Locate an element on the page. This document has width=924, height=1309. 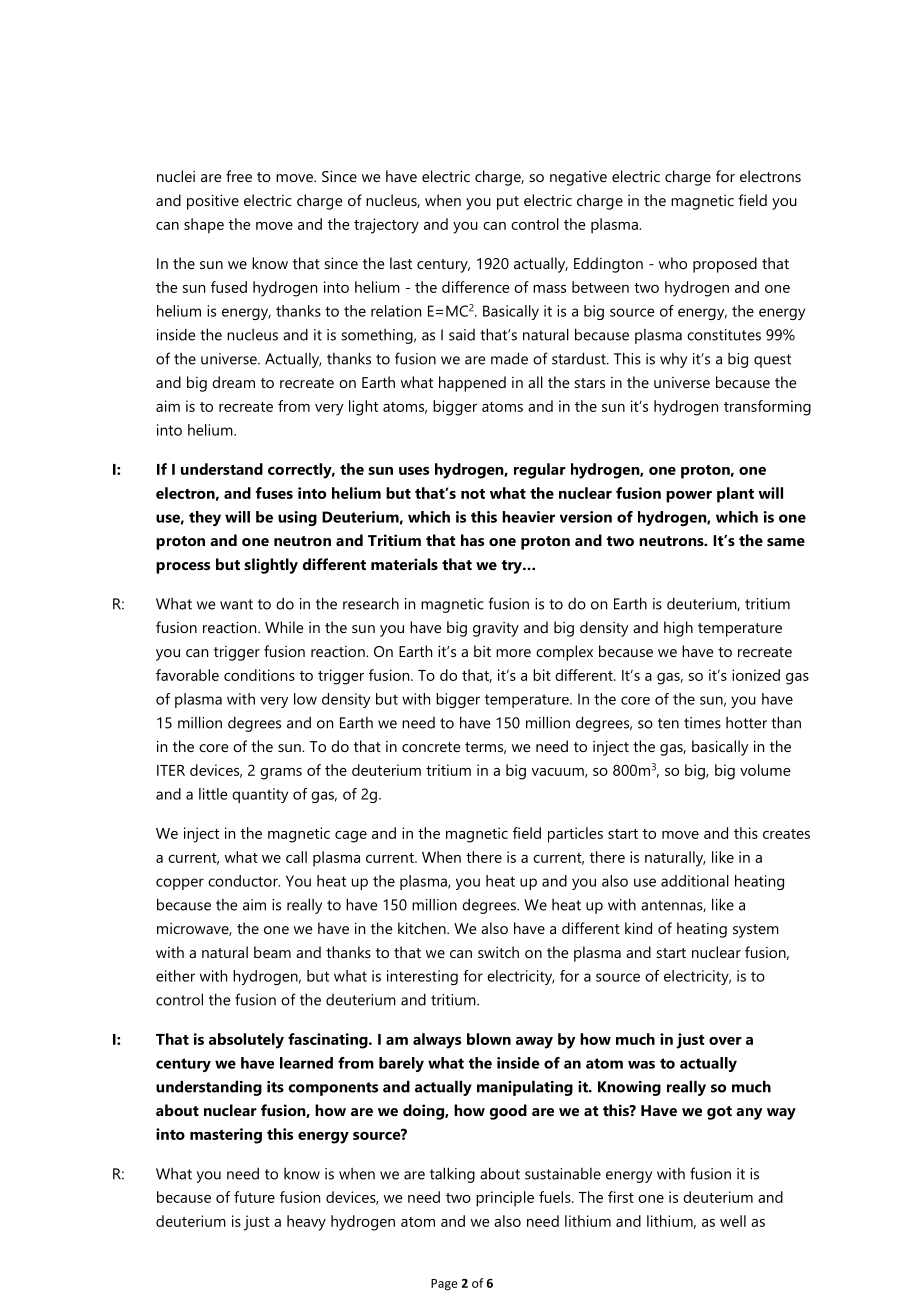
conditions is located at coordinates (259, 675).
